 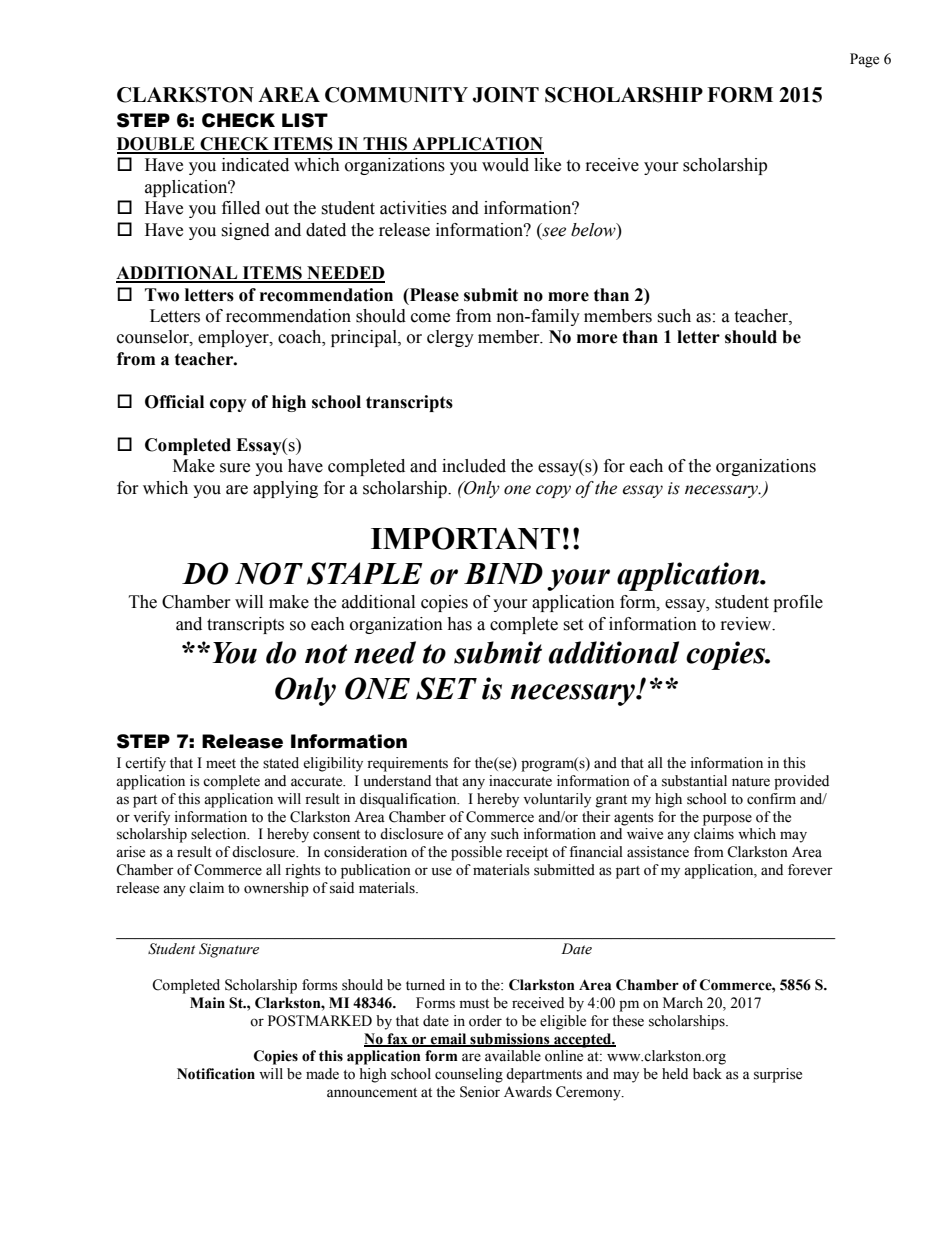 What do you see at coordinates (778, 1075) in the image?
I see `surprise` at bounding box center [778, 1075].
